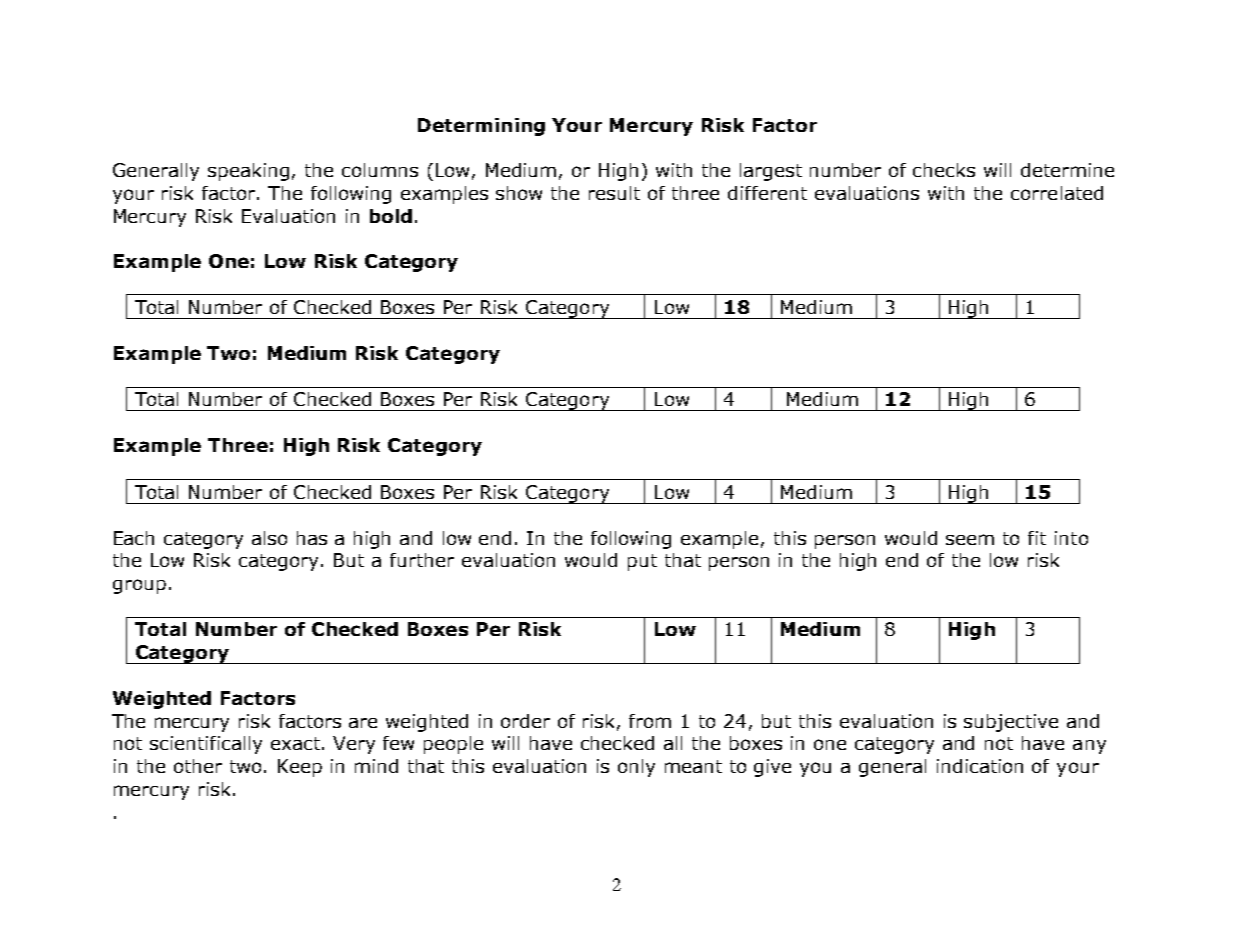 Image resolution: width=1233 pixels, height=952 pixels. Describe the element at coordinates (206, 745) in the document. I see `scientifically` at that location.
